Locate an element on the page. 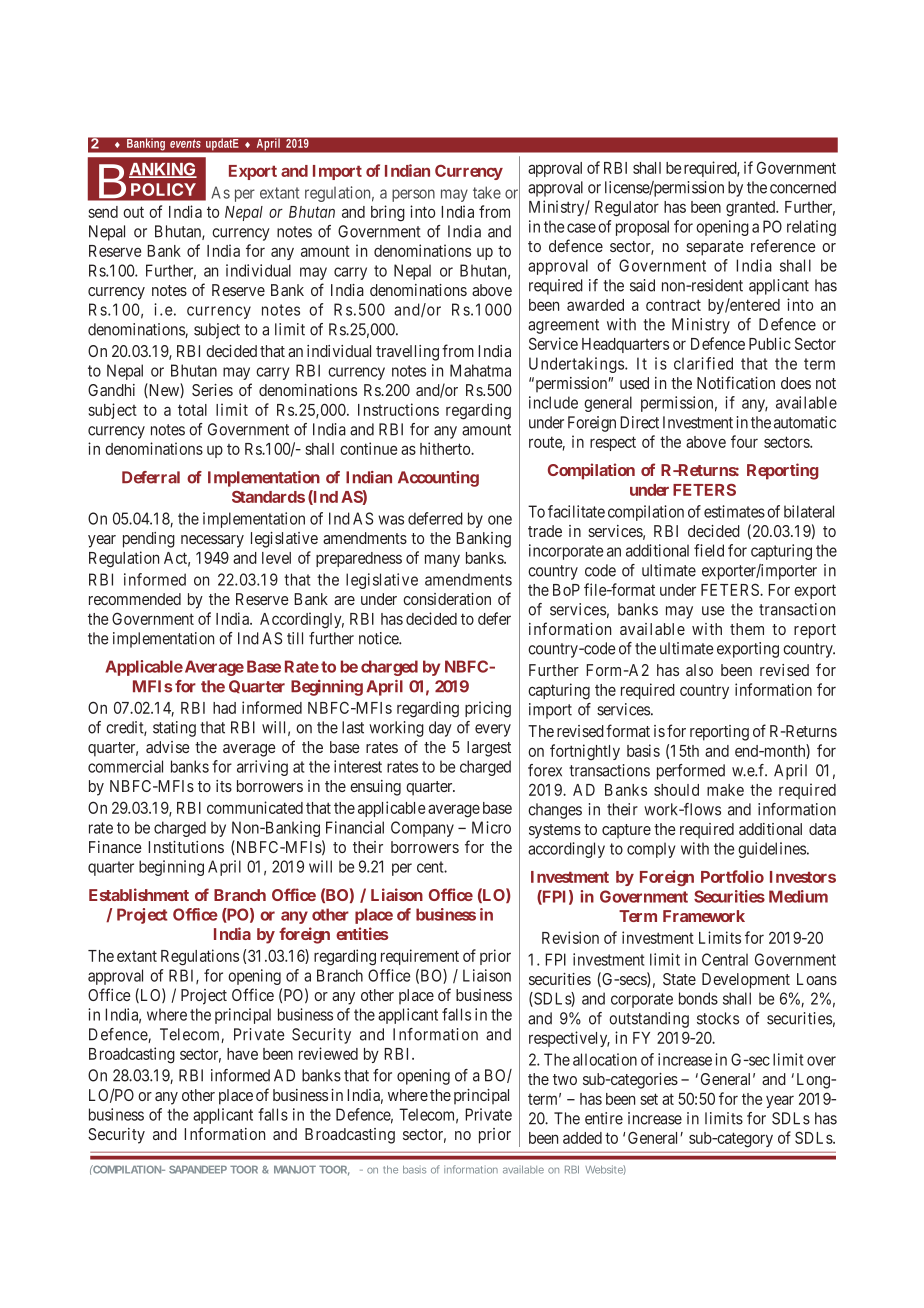 The width and height of the image is (924, 1308). make is located at coordinates (725, 790).
